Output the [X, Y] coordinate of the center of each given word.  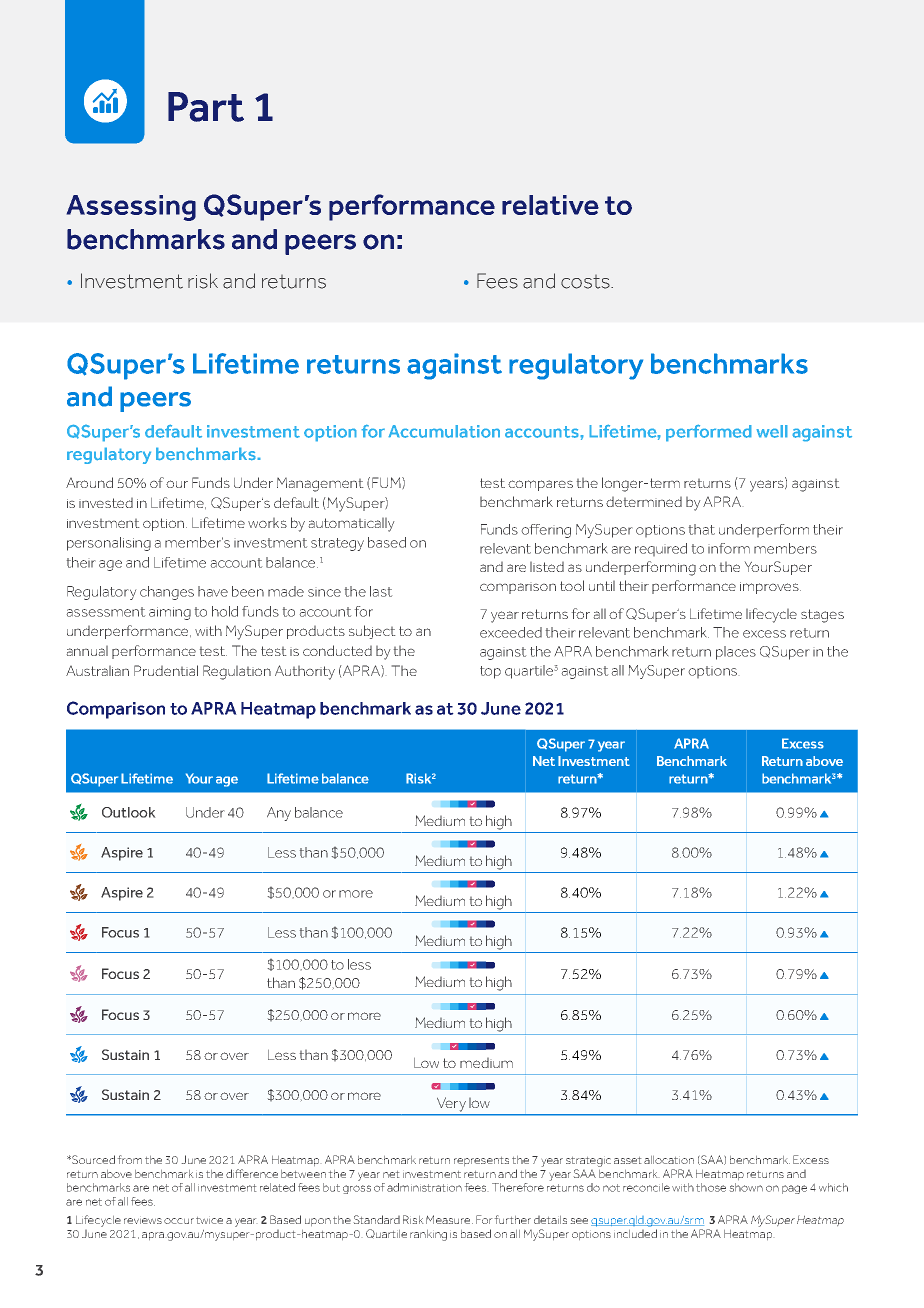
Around [89, 482]
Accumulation [444, 431]
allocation [669, 1160]
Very [451, 1104]
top [490, 672]
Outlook [128, 812]
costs [586, 282]
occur [179, 1221]
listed [547, 567]
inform [729, 548]
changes [167, 593]
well [772, 431]
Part [206, 107]
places [736, 653]
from [130, 1159]
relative [550, 205]
